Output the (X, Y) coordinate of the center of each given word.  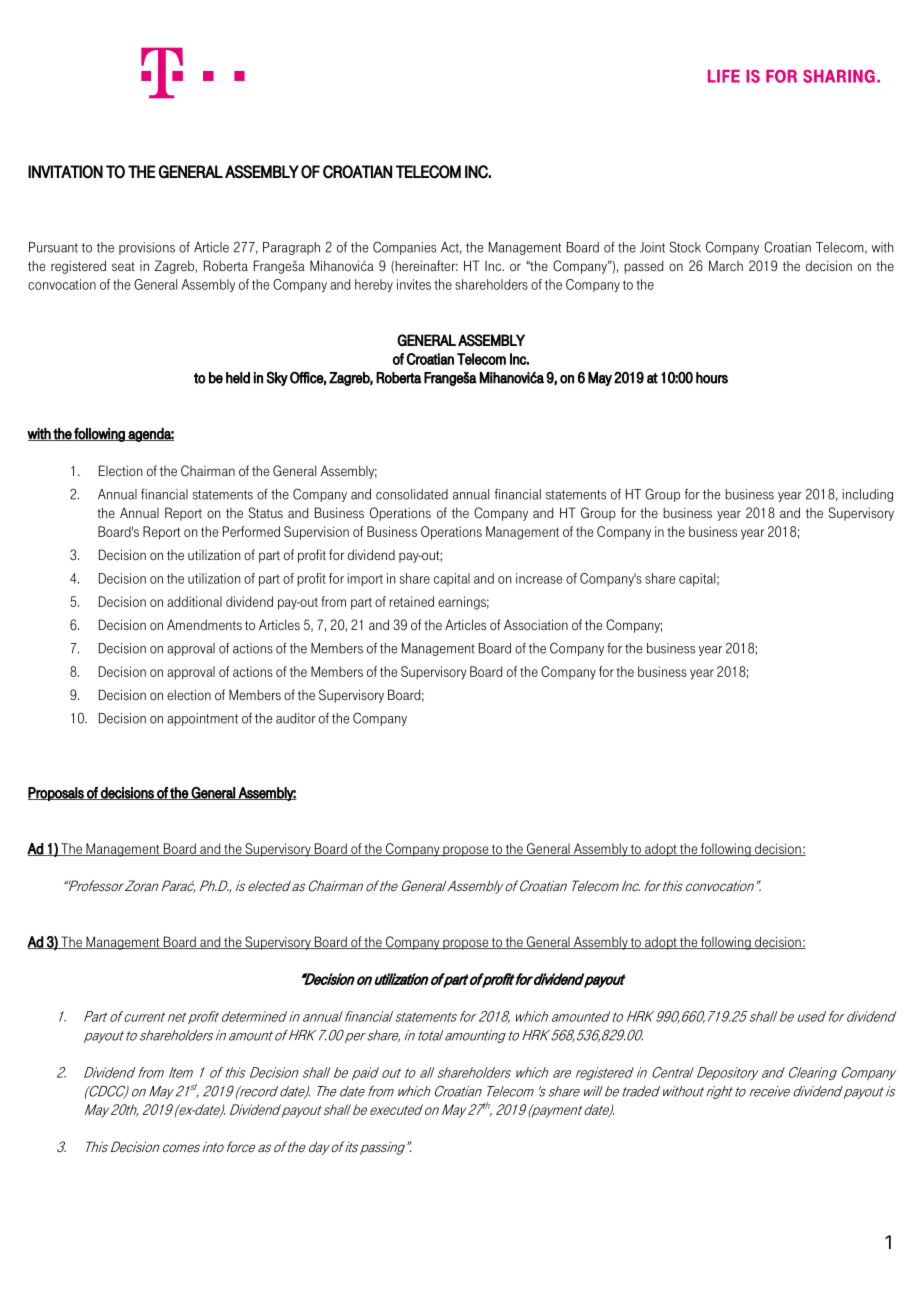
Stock (685, 247)
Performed (251, 531)
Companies (404, 248)
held (238, 378)
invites (414, 284)
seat (123, 266)
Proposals (57, 794)
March (726, 265)
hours (712, 378)
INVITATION (65, 172)
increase (539, 578)
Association (536, 625)
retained (411, 601)
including (868, 495)
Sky (277, 378)
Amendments (204, 625)
